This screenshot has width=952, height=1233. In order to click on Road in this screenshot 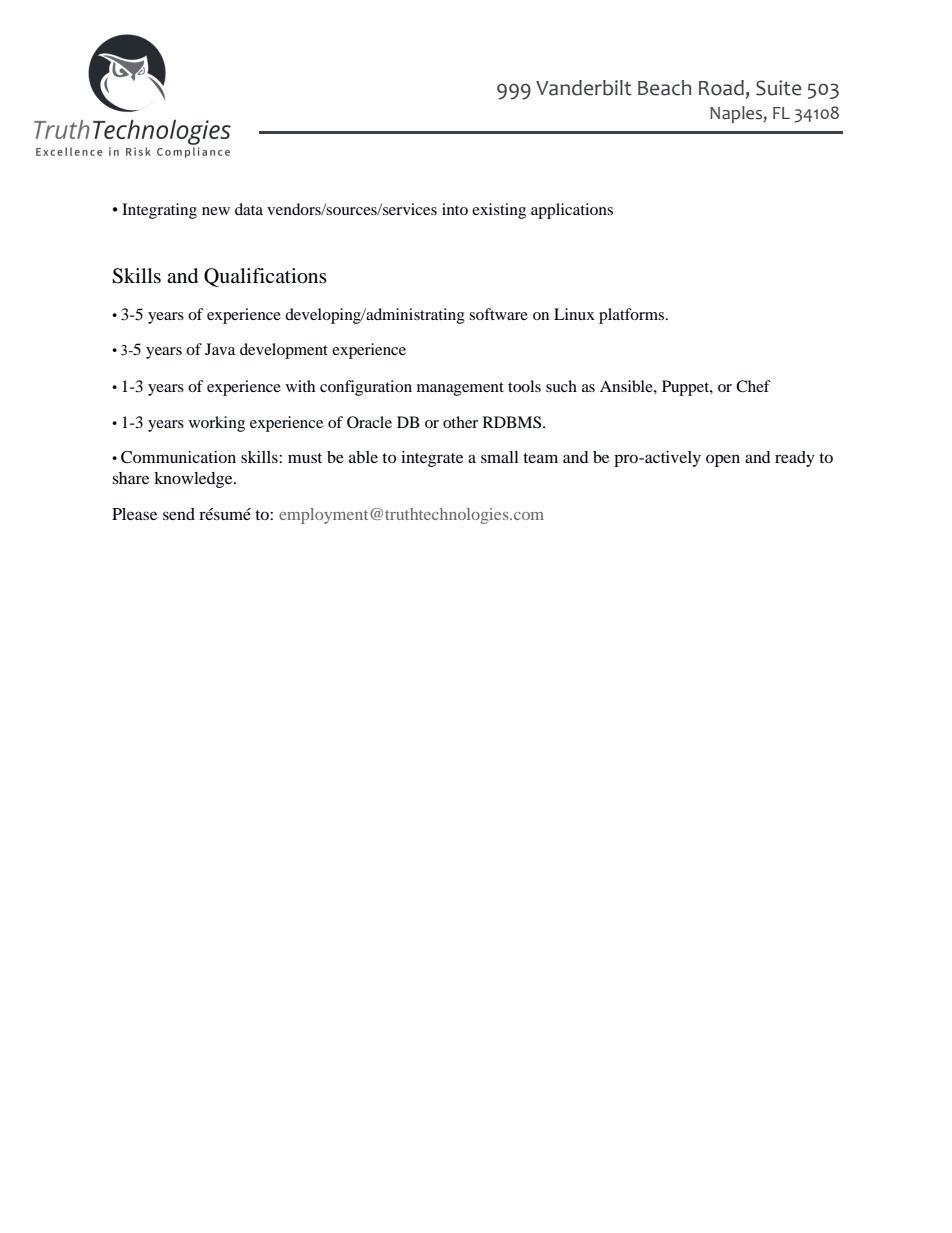, I will do `click(721, 88)`.
